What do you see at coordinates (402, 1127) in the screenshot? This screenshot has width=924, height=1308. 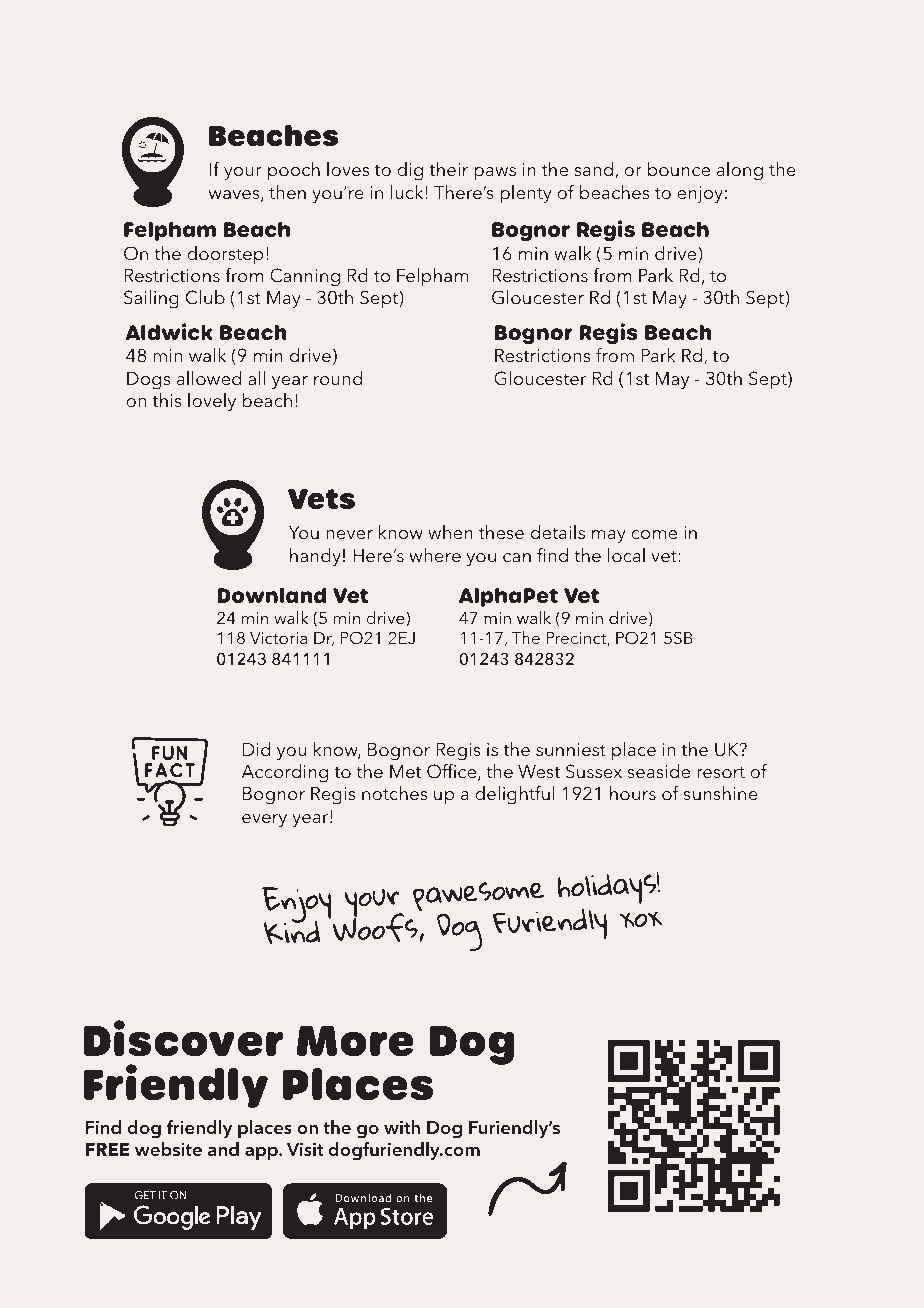 I see `with` at bounding box center [402, 1127].
